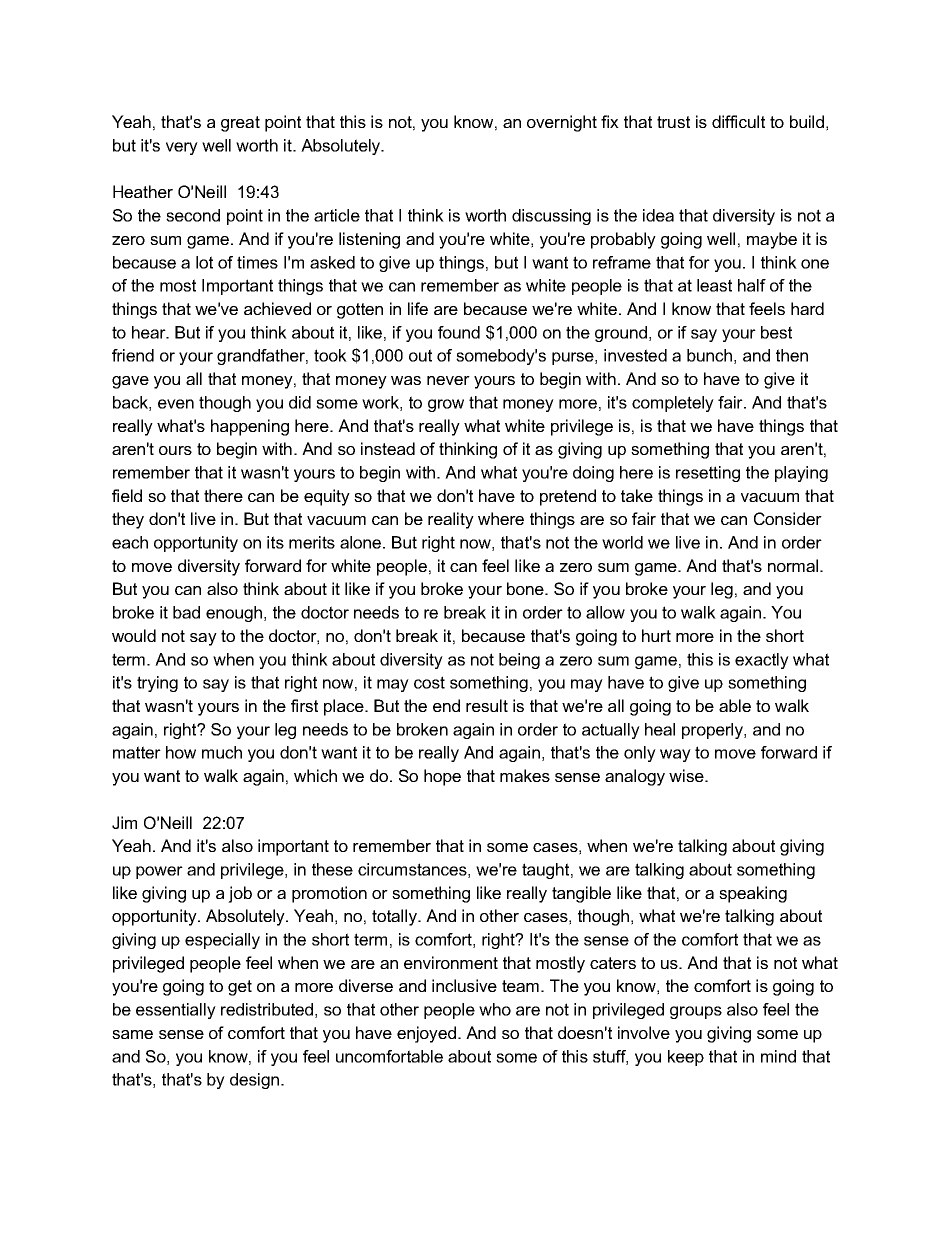  Describe the element at coordinates (426, 1034) in the image. I see `enjoyed` at that location.
